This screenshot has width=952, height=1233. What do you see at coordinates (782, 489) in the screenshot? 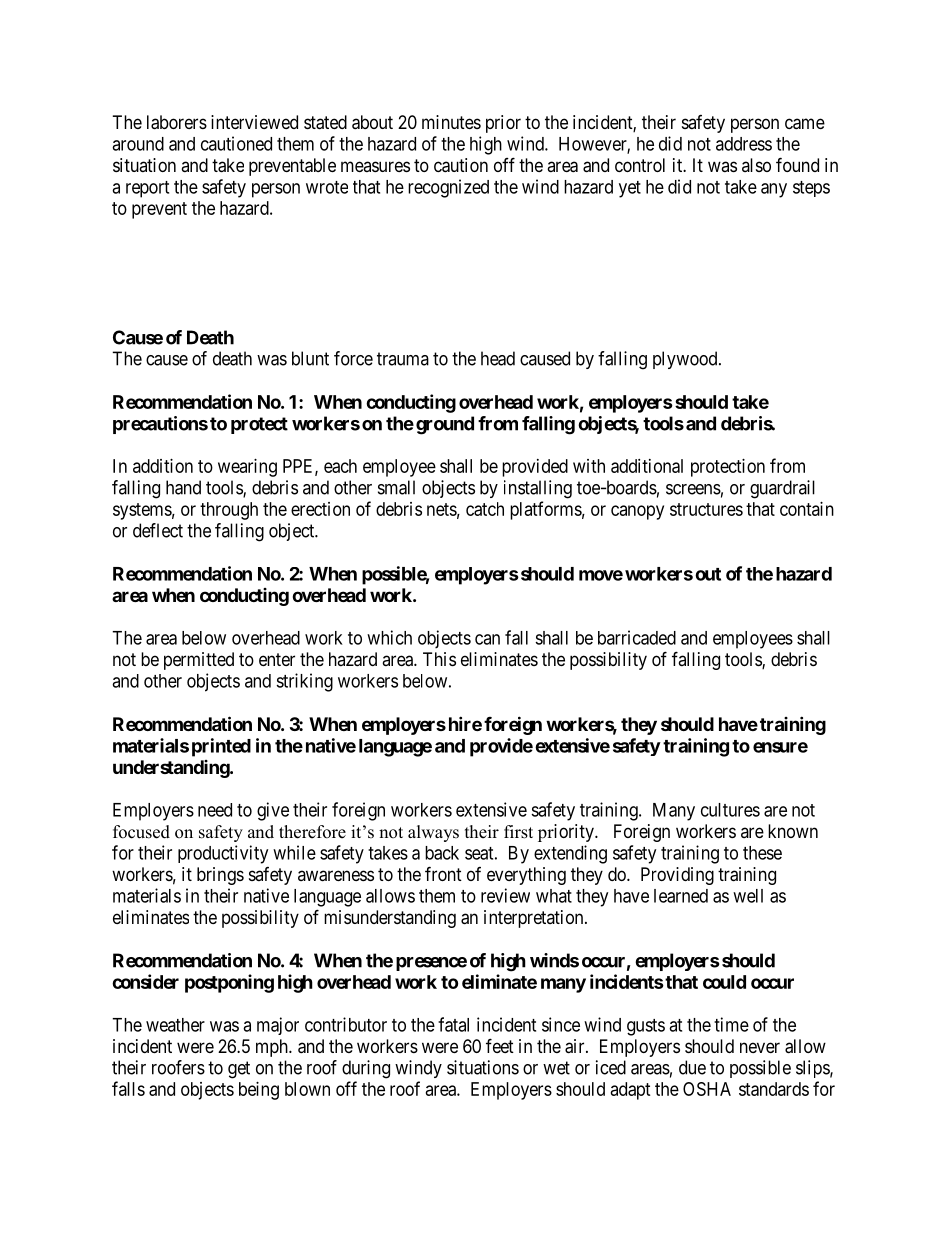
I see `guardrail` at bounding box center [782, 489].
